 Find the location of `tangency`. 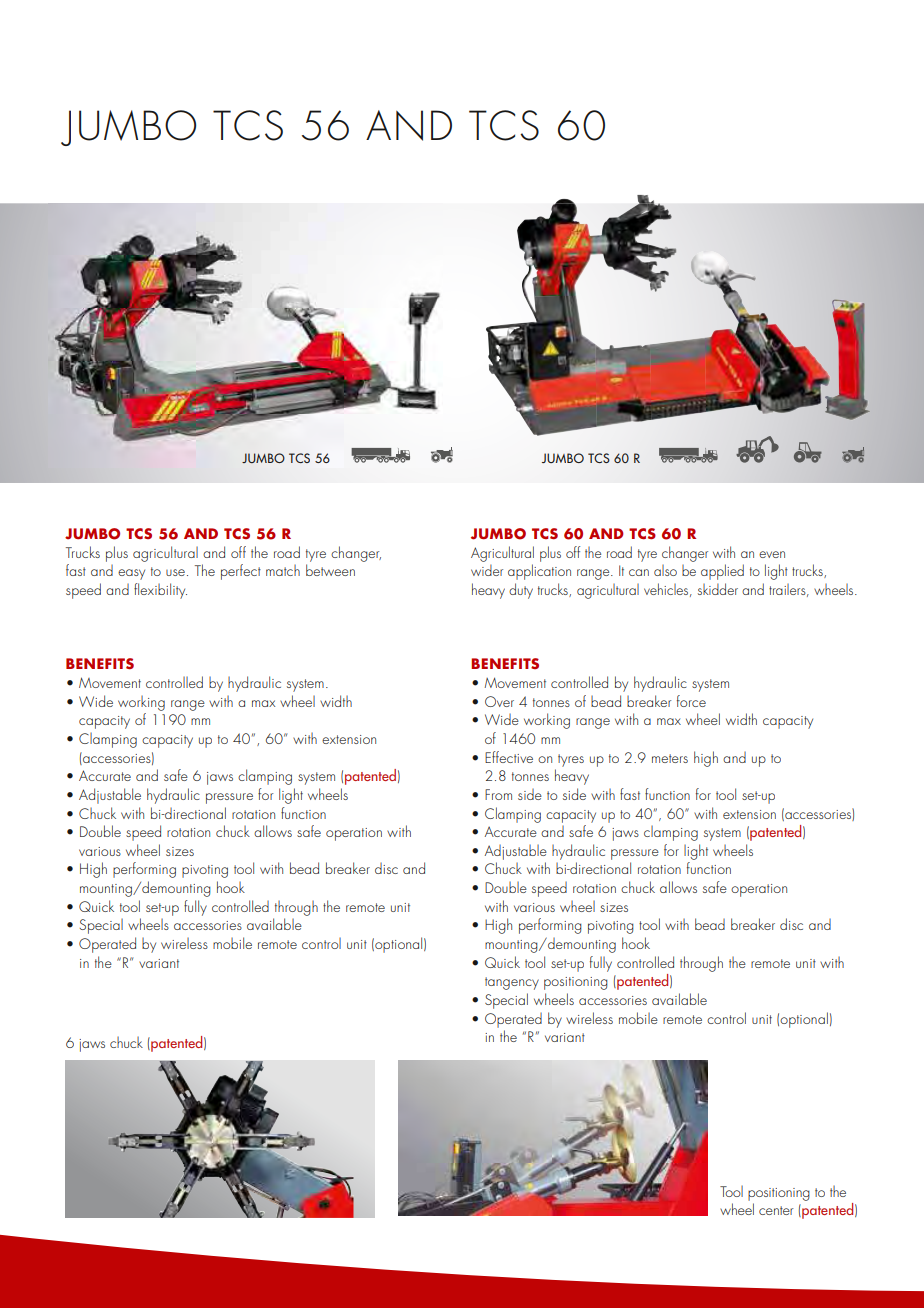

tangency is located at coordinates (512, 983).
